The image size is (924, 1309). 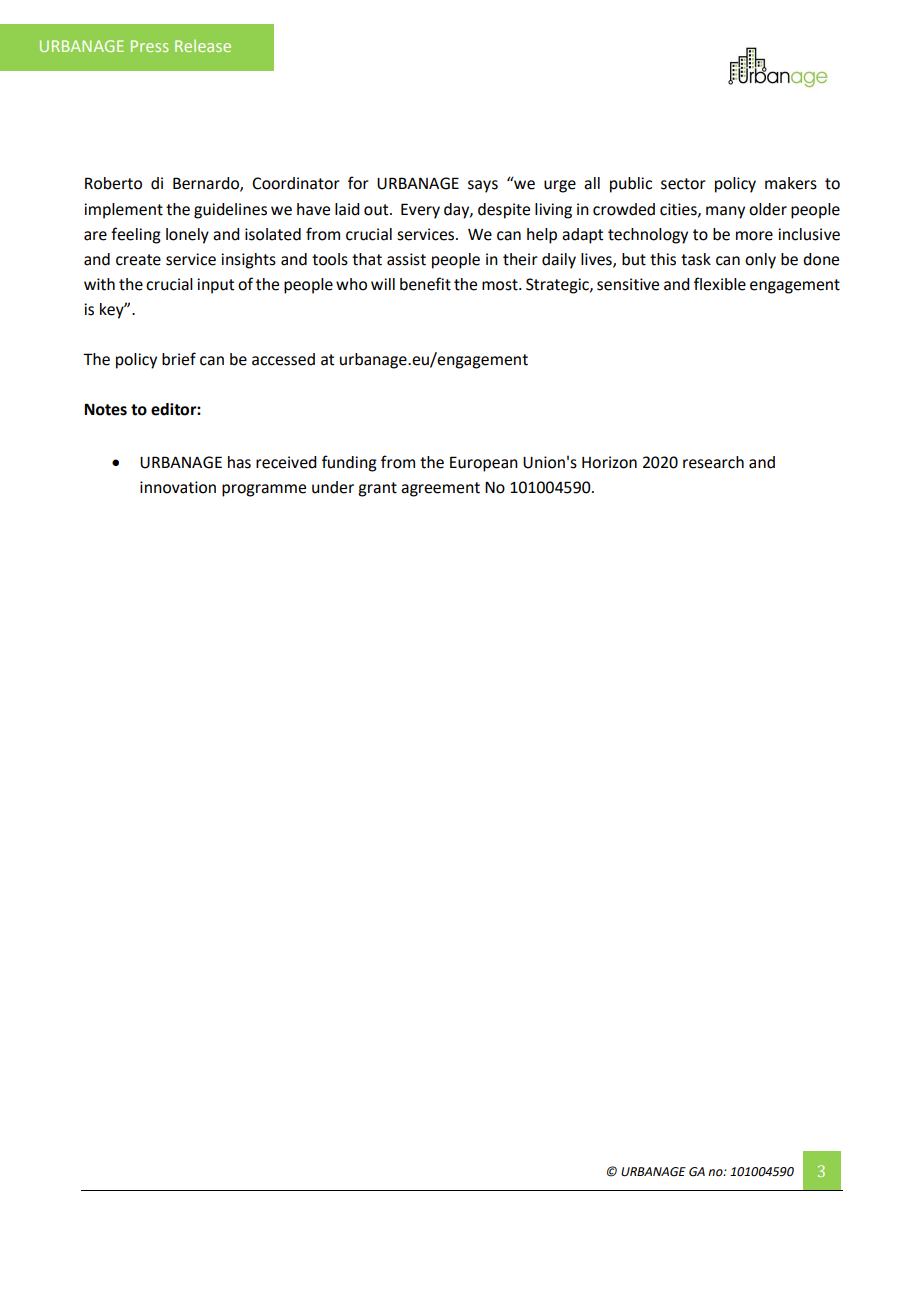 What do you see at coordinates (178, 487) in the screenshot?
I see `innovation` at bounding box center [178, 487].
